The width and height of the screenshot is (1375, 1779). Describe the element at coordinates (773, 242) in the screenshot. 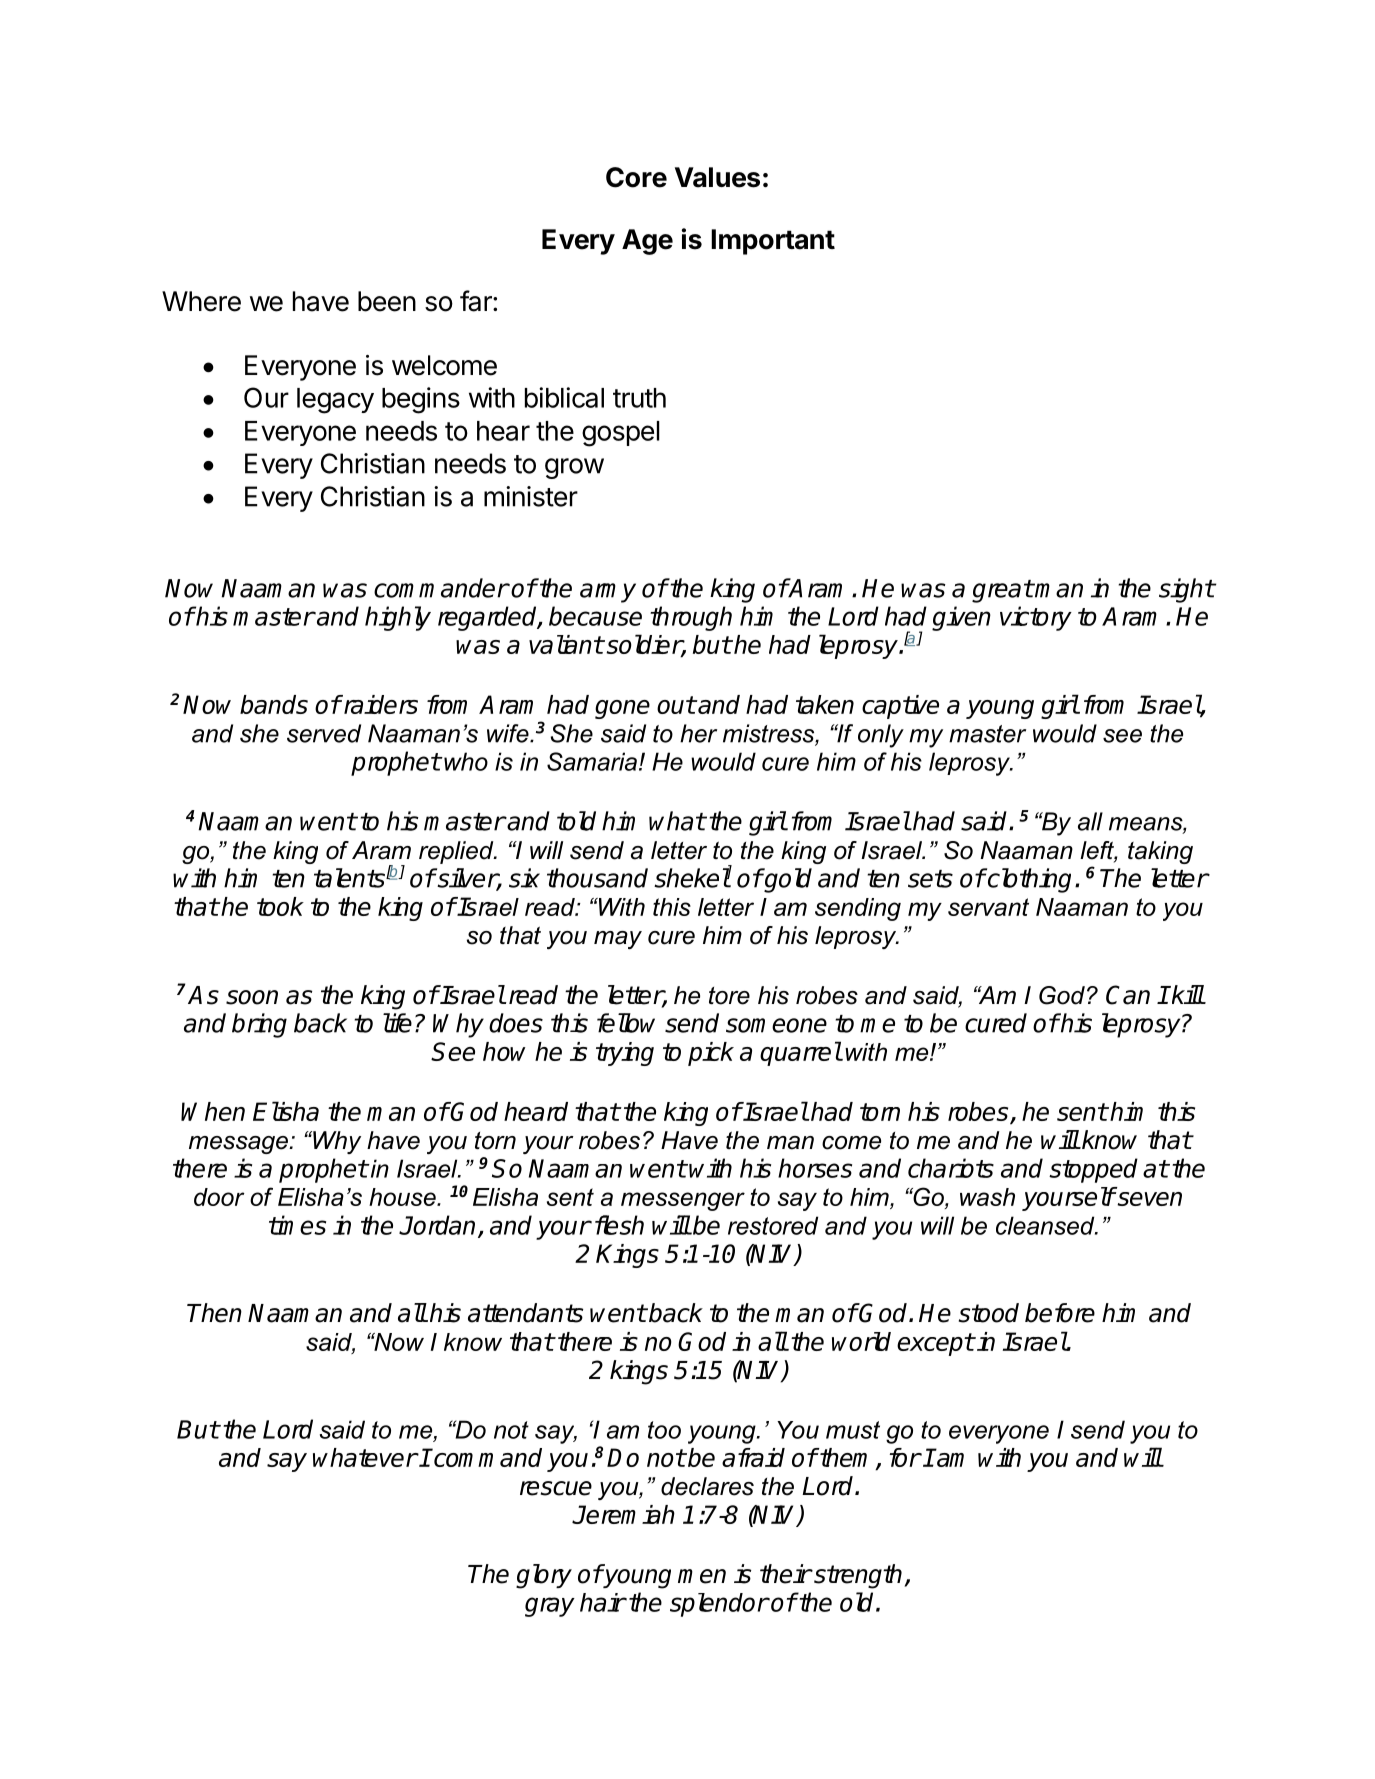

I see `Important` at that location.
